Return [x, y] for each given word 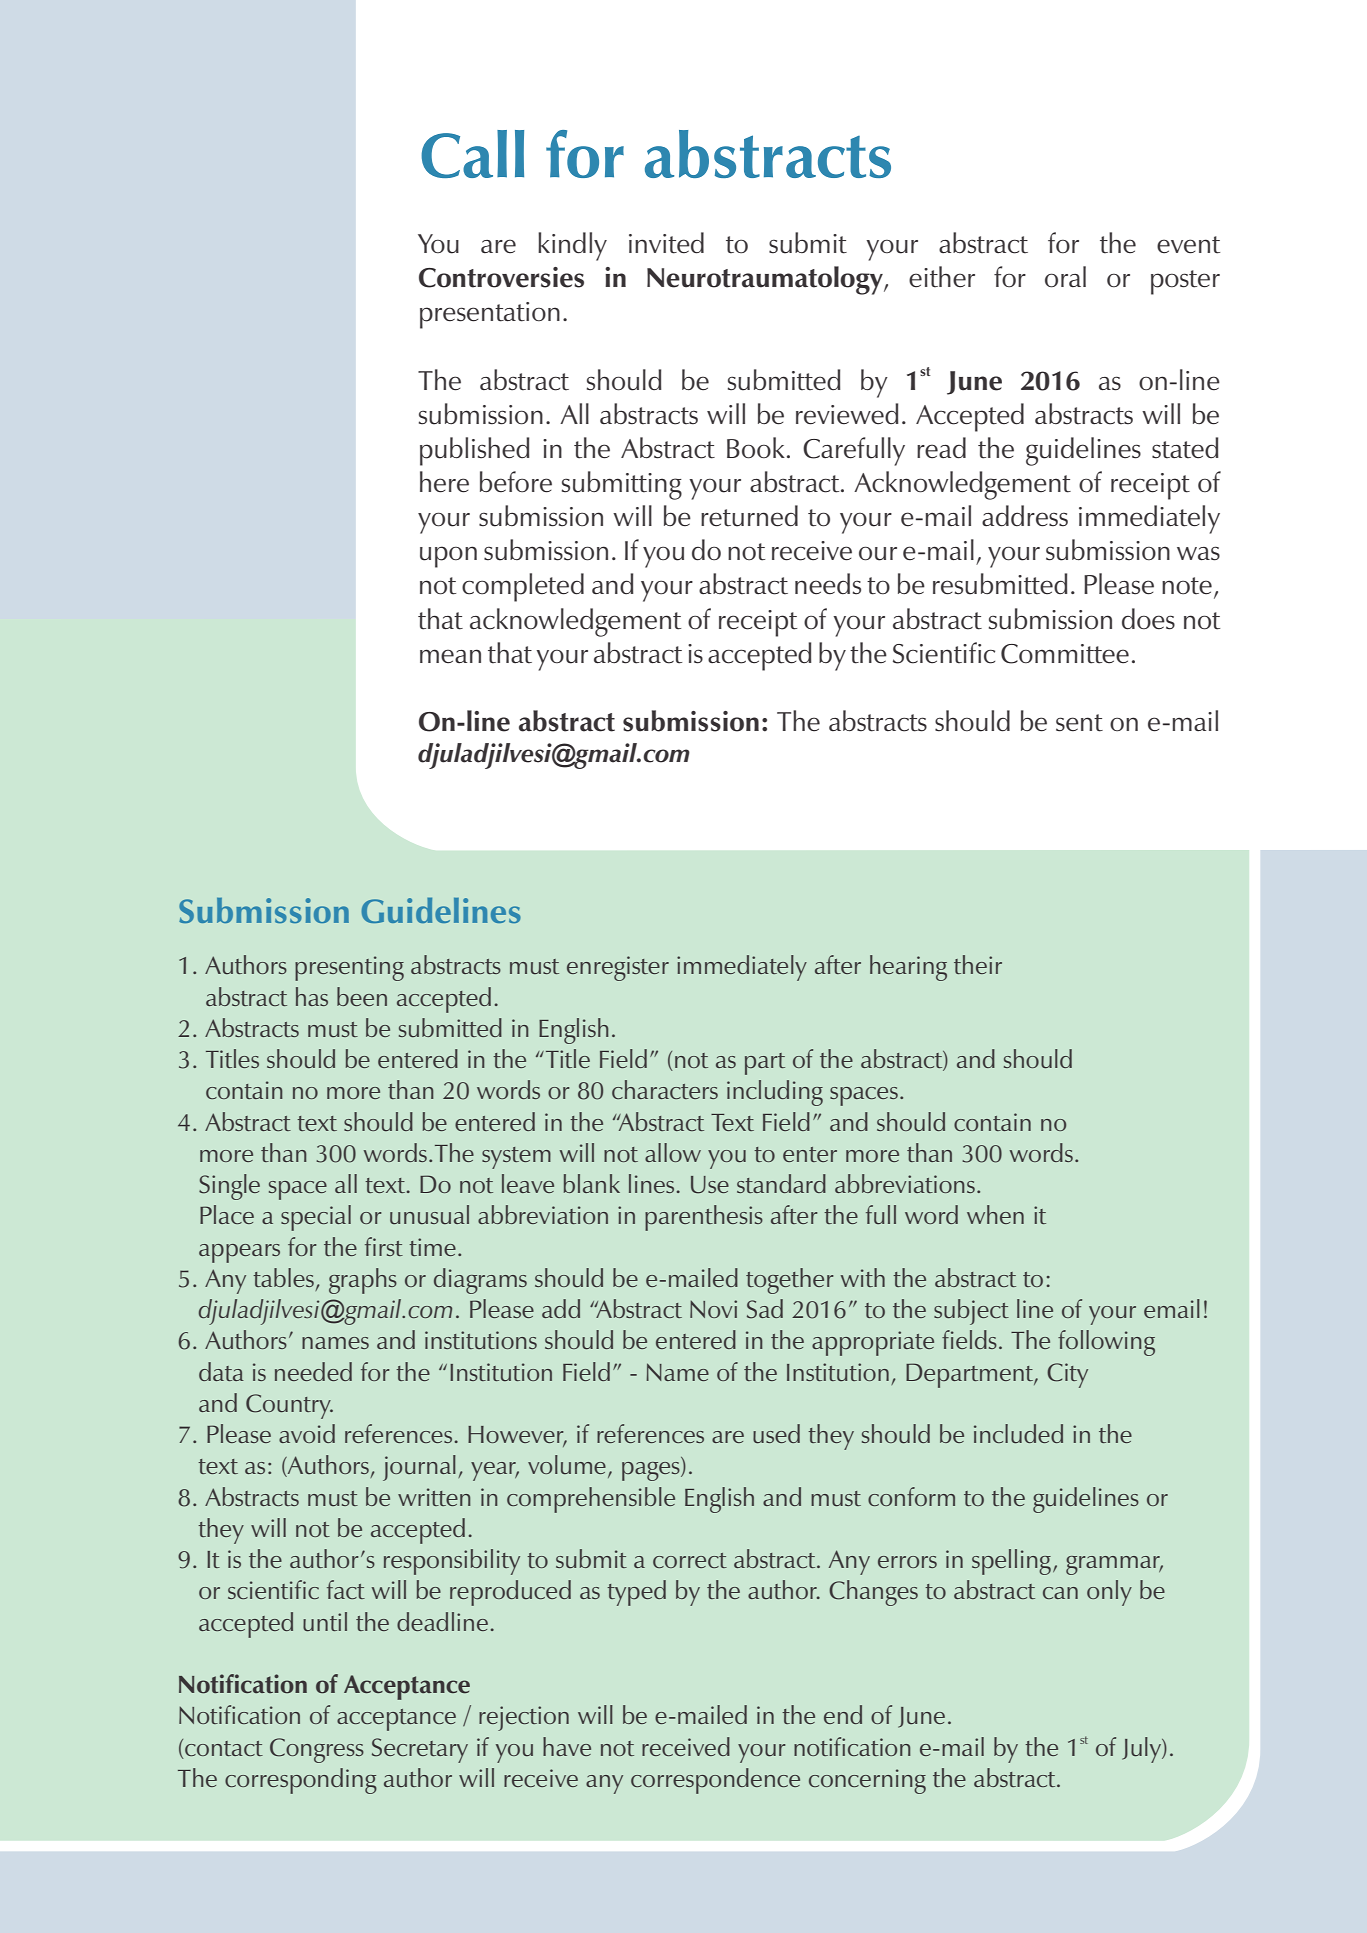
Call [472, 154]
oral [1065, 277]
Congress [317, 1750]
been [362, 996]
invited [666, 243]
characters [665, 1089]
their [978, 964]
